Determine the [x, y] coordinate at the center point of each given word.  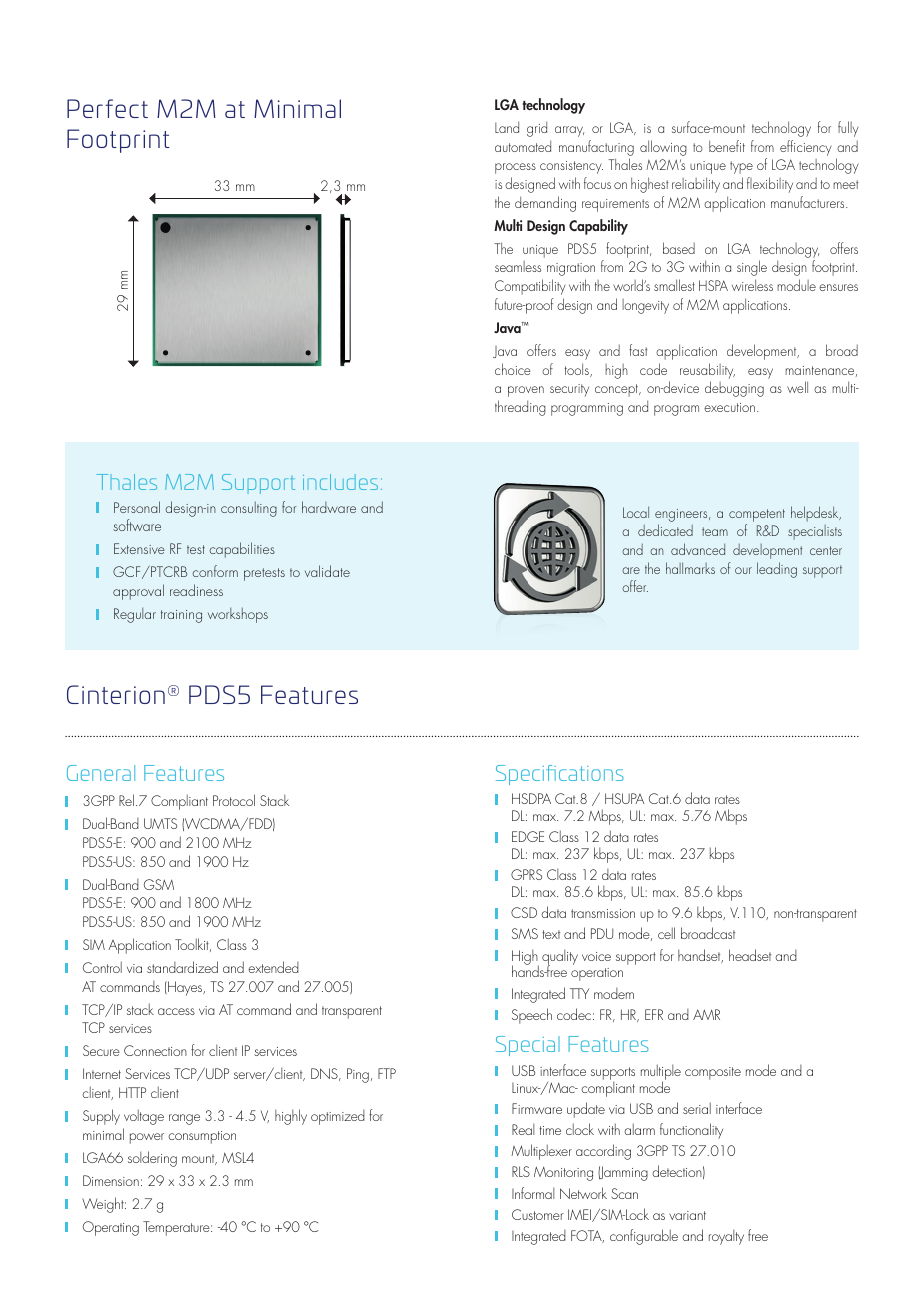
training [181, 616]
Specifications [560, 775]
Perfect [107, 108]
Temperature [177, 1228]
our [743, 570]
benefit [727, 146]
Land [507, 127]
